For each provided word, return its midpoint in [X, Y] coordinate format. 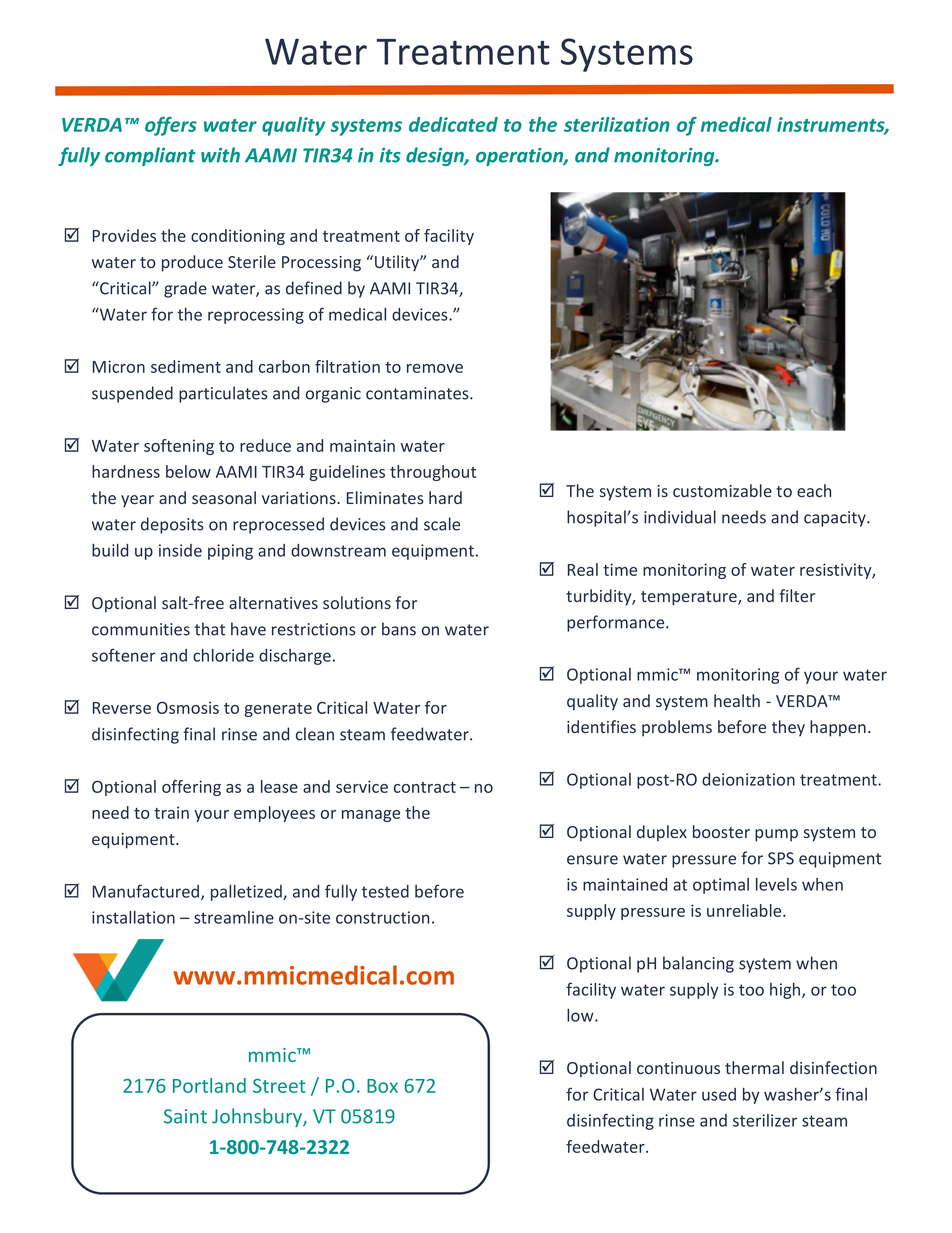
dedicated [453, 124]
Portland [209, 1085]
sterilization [617, 124]
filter [797, 595]
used [719, 1094]
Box [382, 1086]
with [220, 155]
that [210, 629]
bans [399, 629]
